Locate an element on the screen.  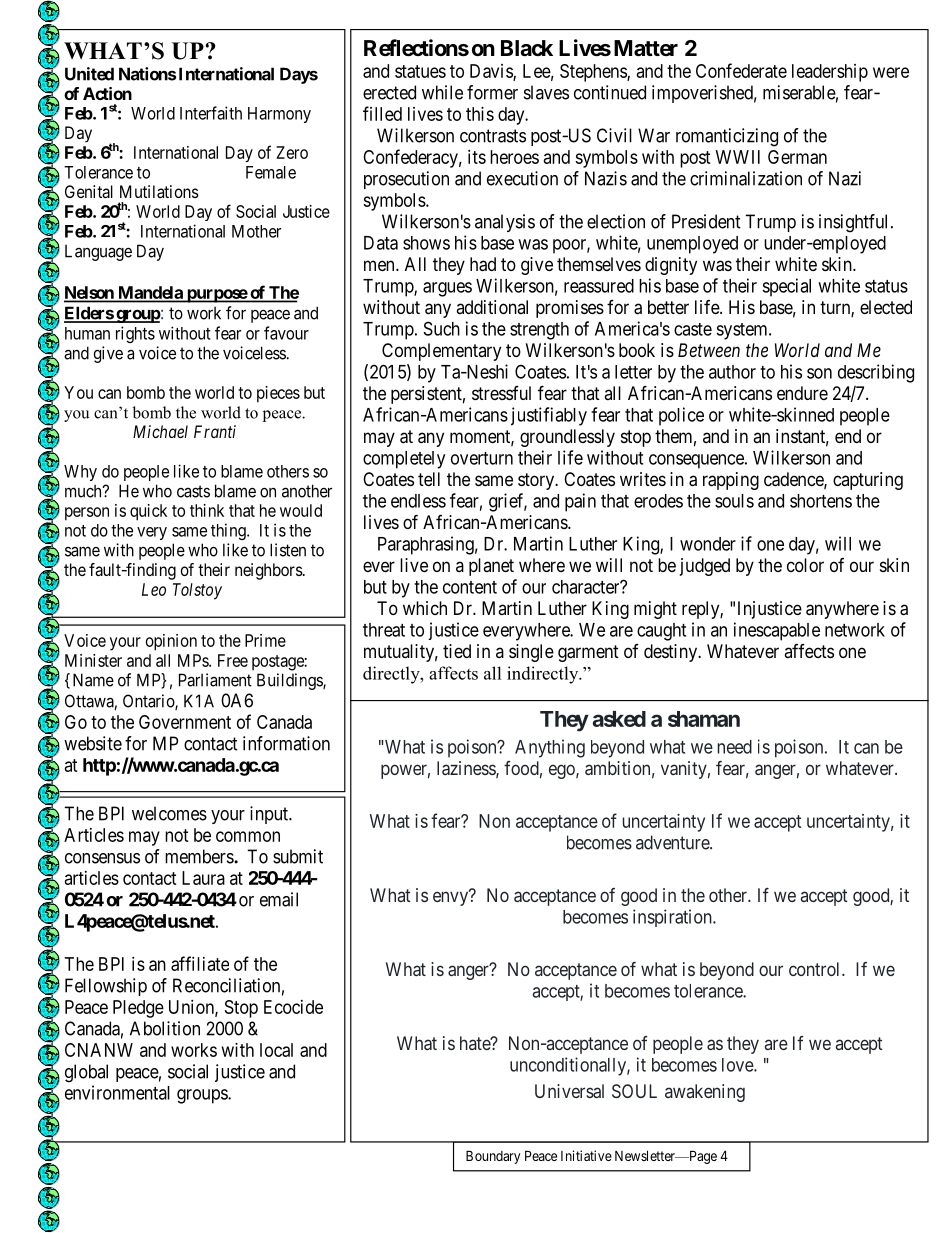
Davis is located at coordinates (492, 72).
